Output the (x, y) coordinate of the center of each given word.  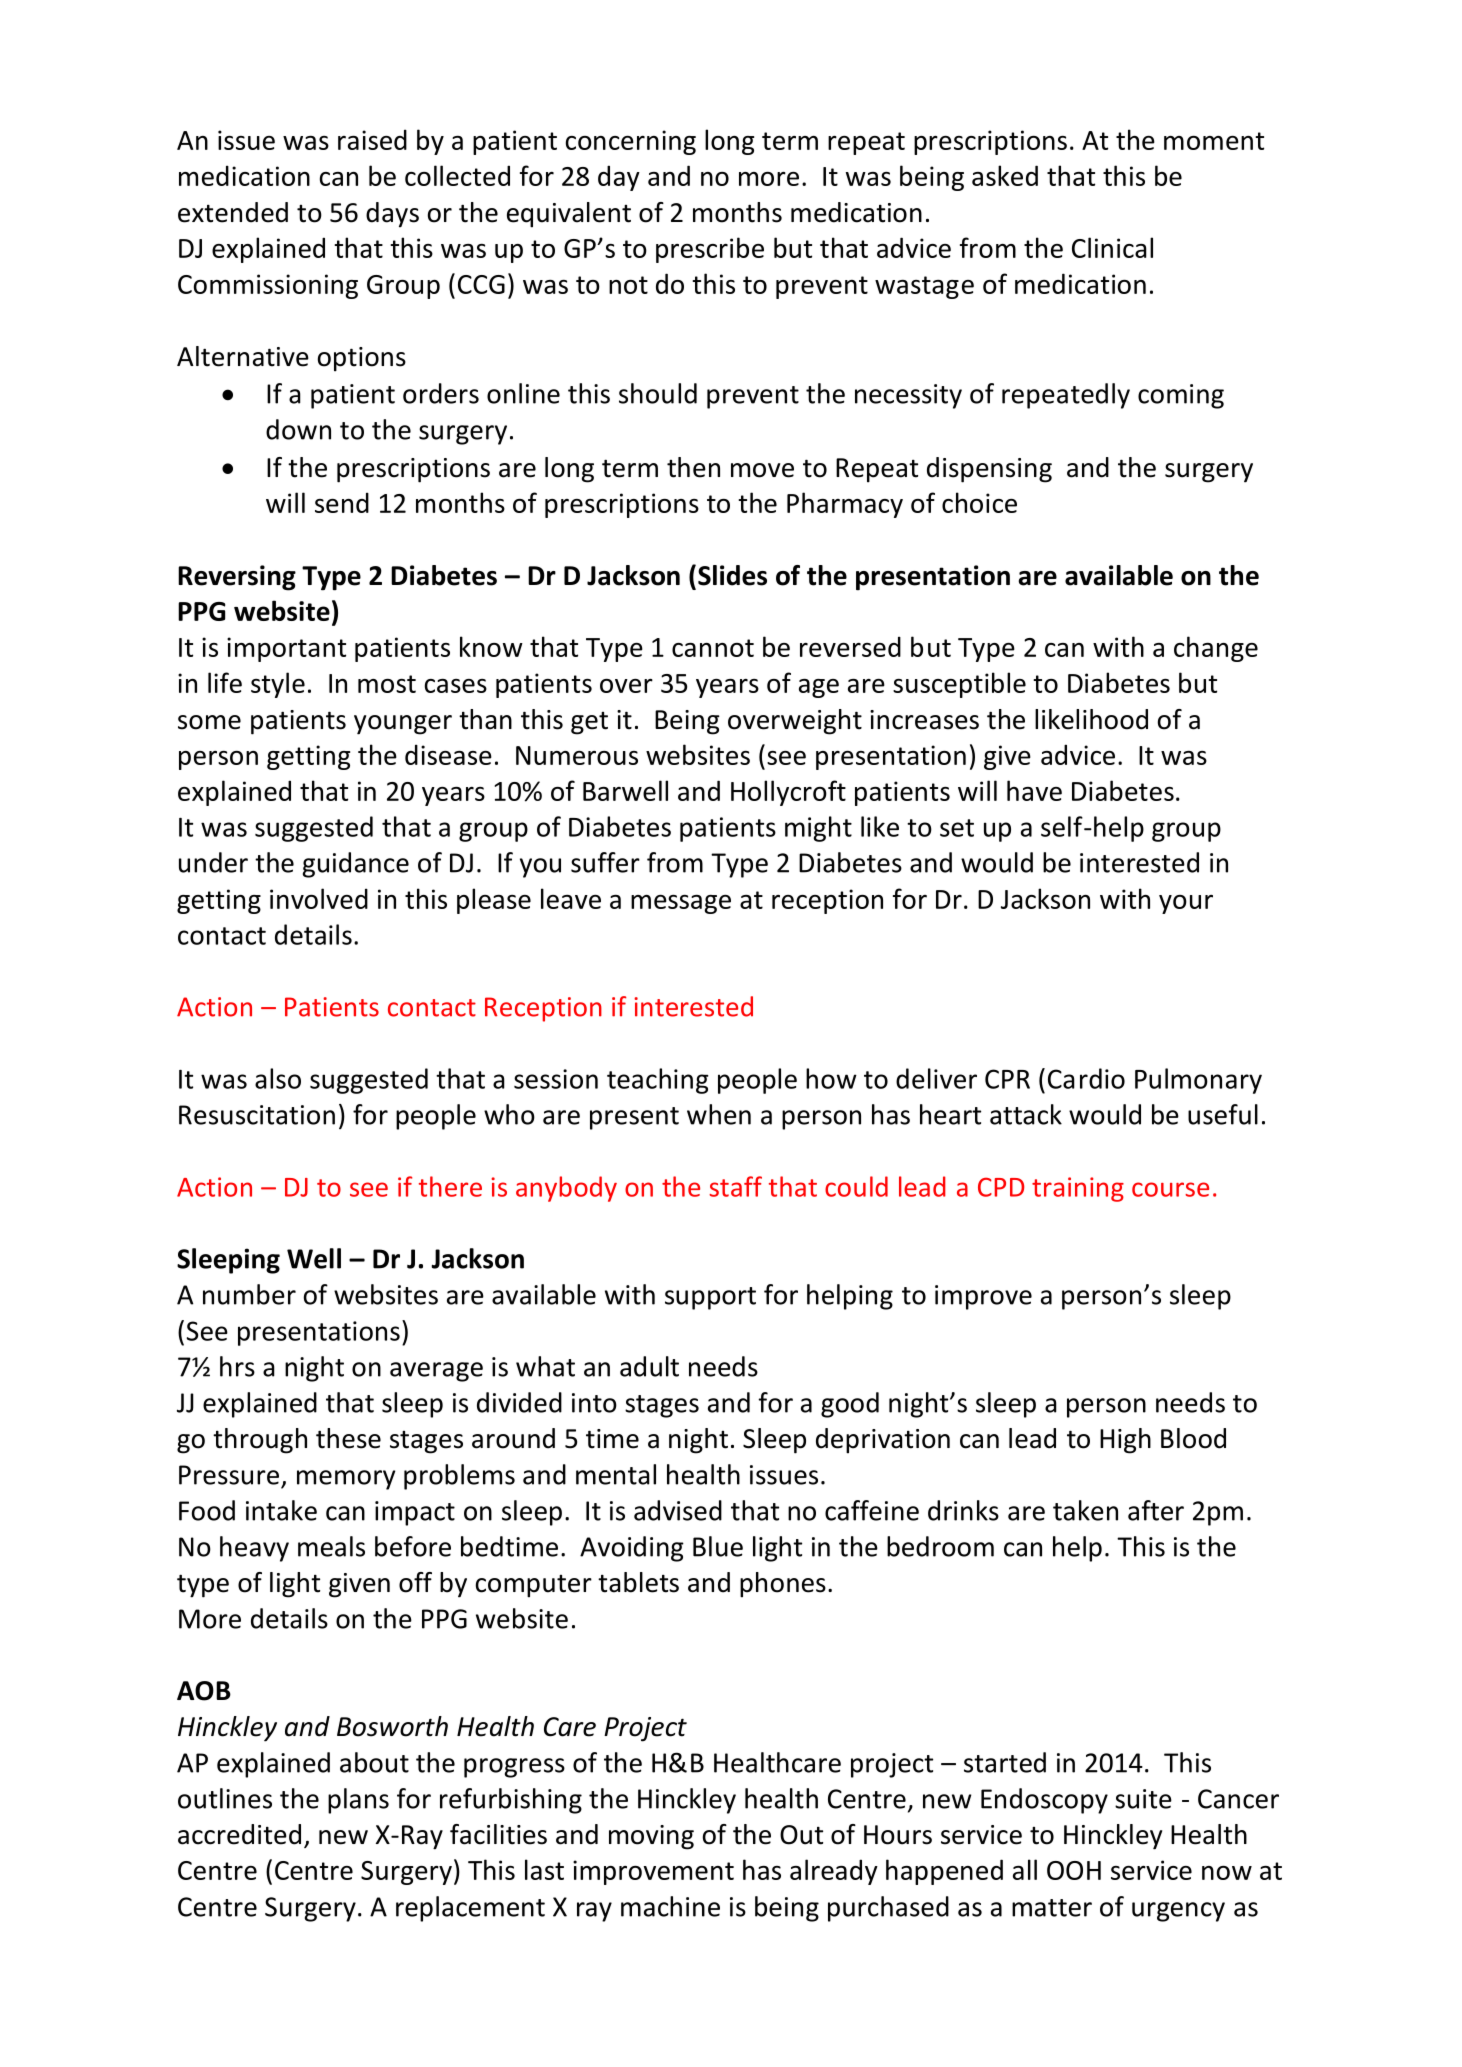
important (286, 649)
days (392, 215)
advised (678, 1510)
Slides (732, 575)
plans (358, 1801)
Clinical (1112, 247)
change (1216, 649)
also (278, 1078)
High (1125, 1441)
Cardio (1086, 1078)
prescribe (710, 250)
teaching (658, 1081)
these (348, 1438)
